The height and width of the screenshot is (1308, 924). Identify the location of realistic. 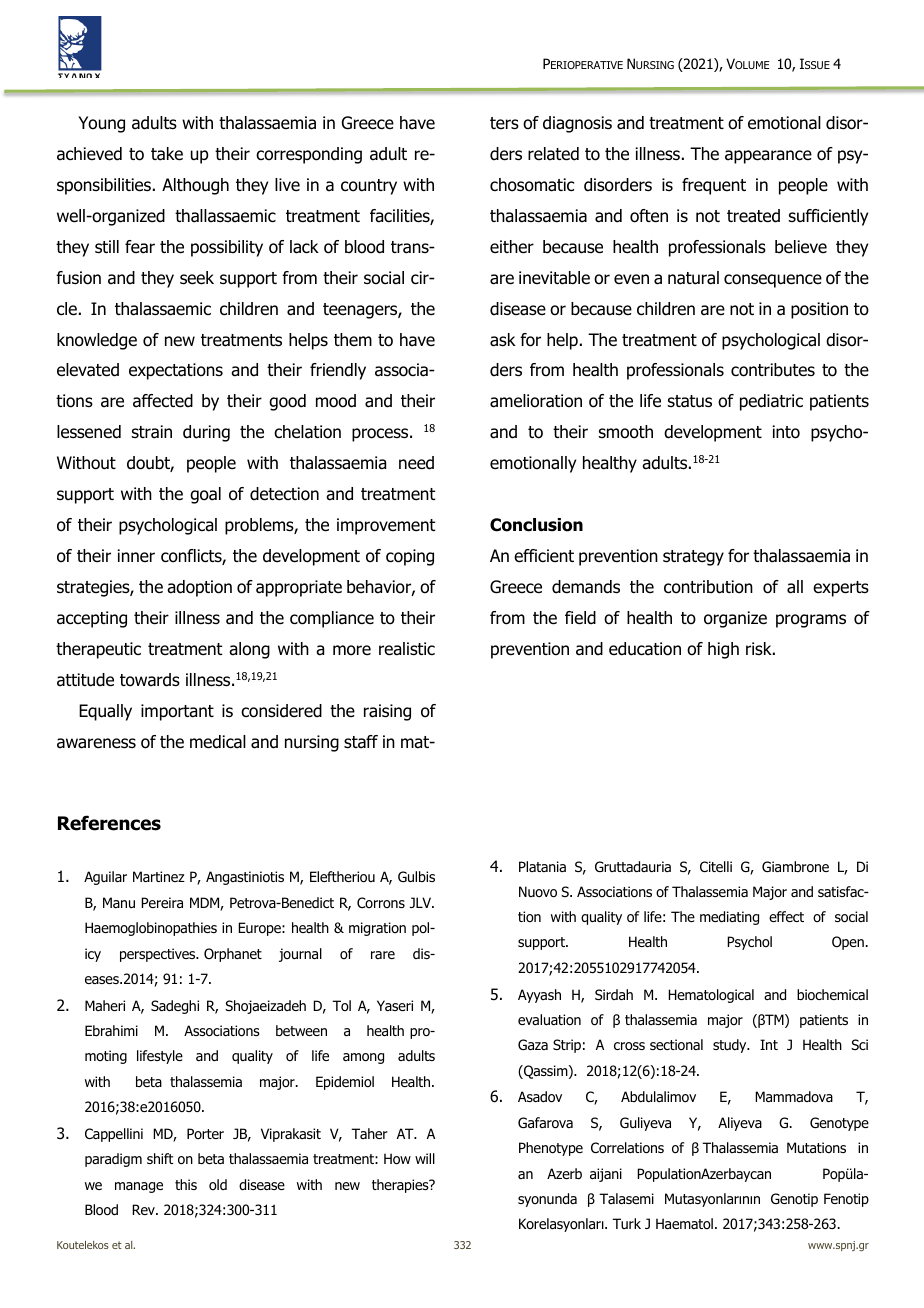
(407, 649).
